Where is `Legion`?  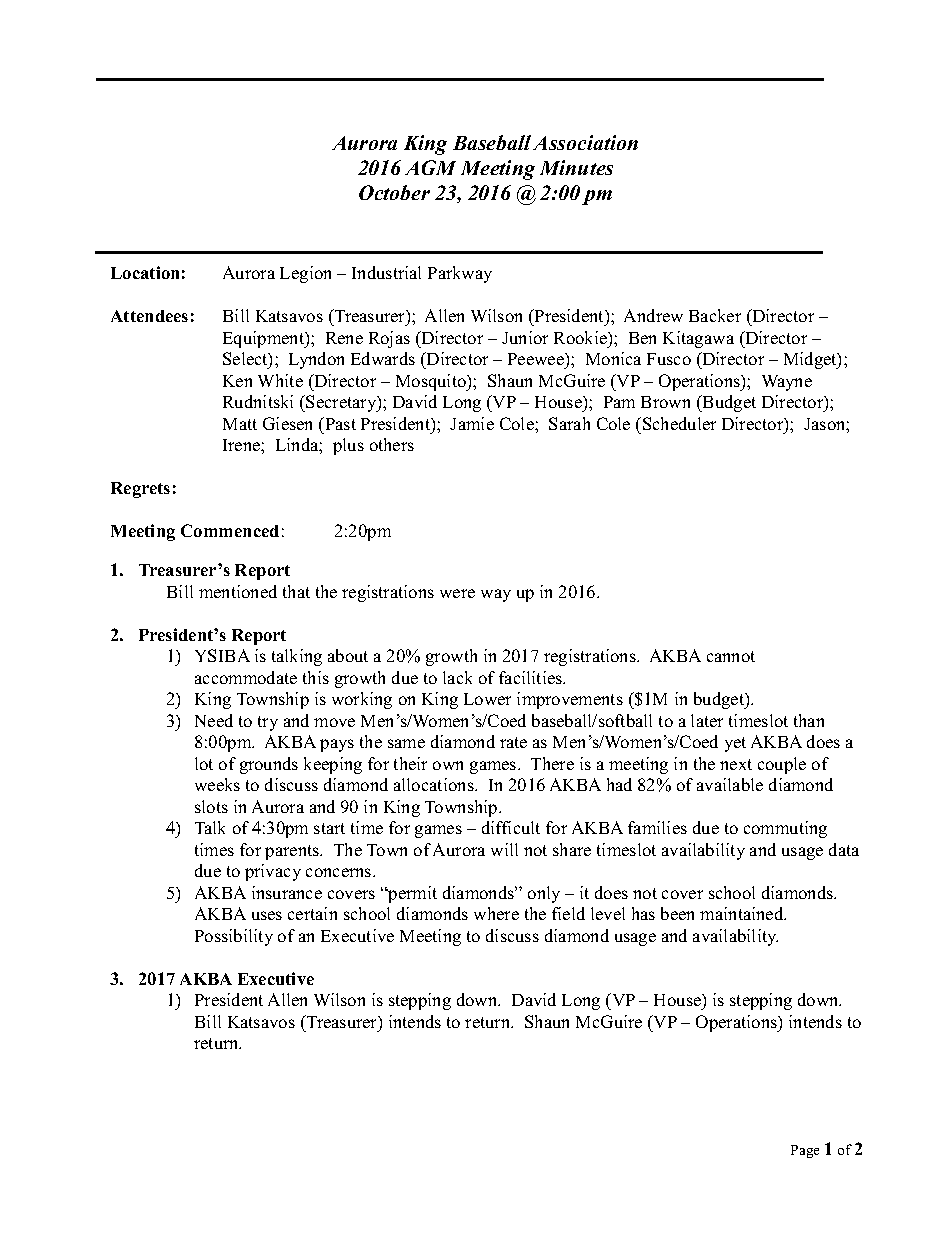 Legion is located at coordinates (305, 274).
